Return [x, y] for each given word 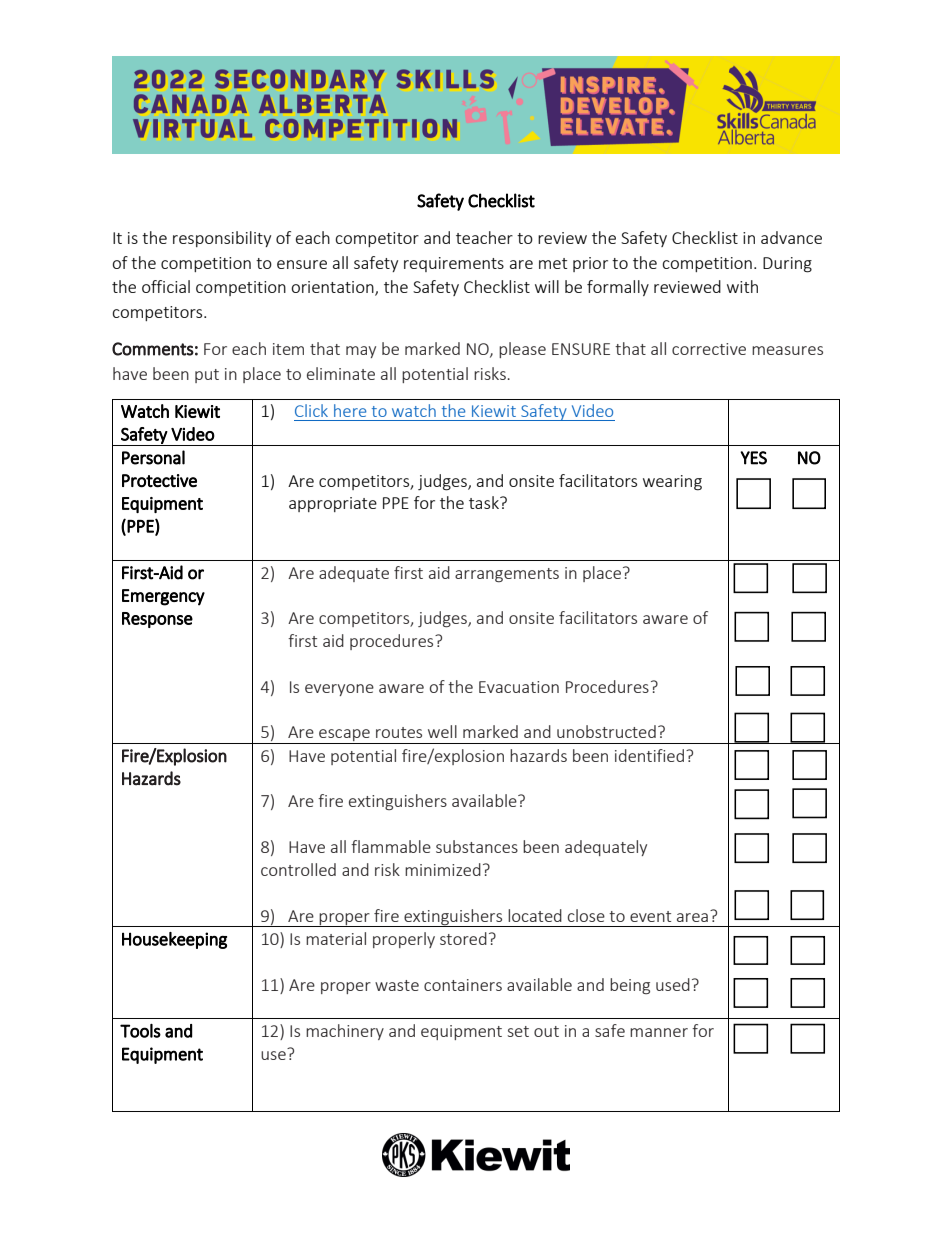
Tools [140, 1031]
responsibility [222, 239]
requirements [454, 264]
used [673, 984]
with [742, 286]
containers [463, 985]
